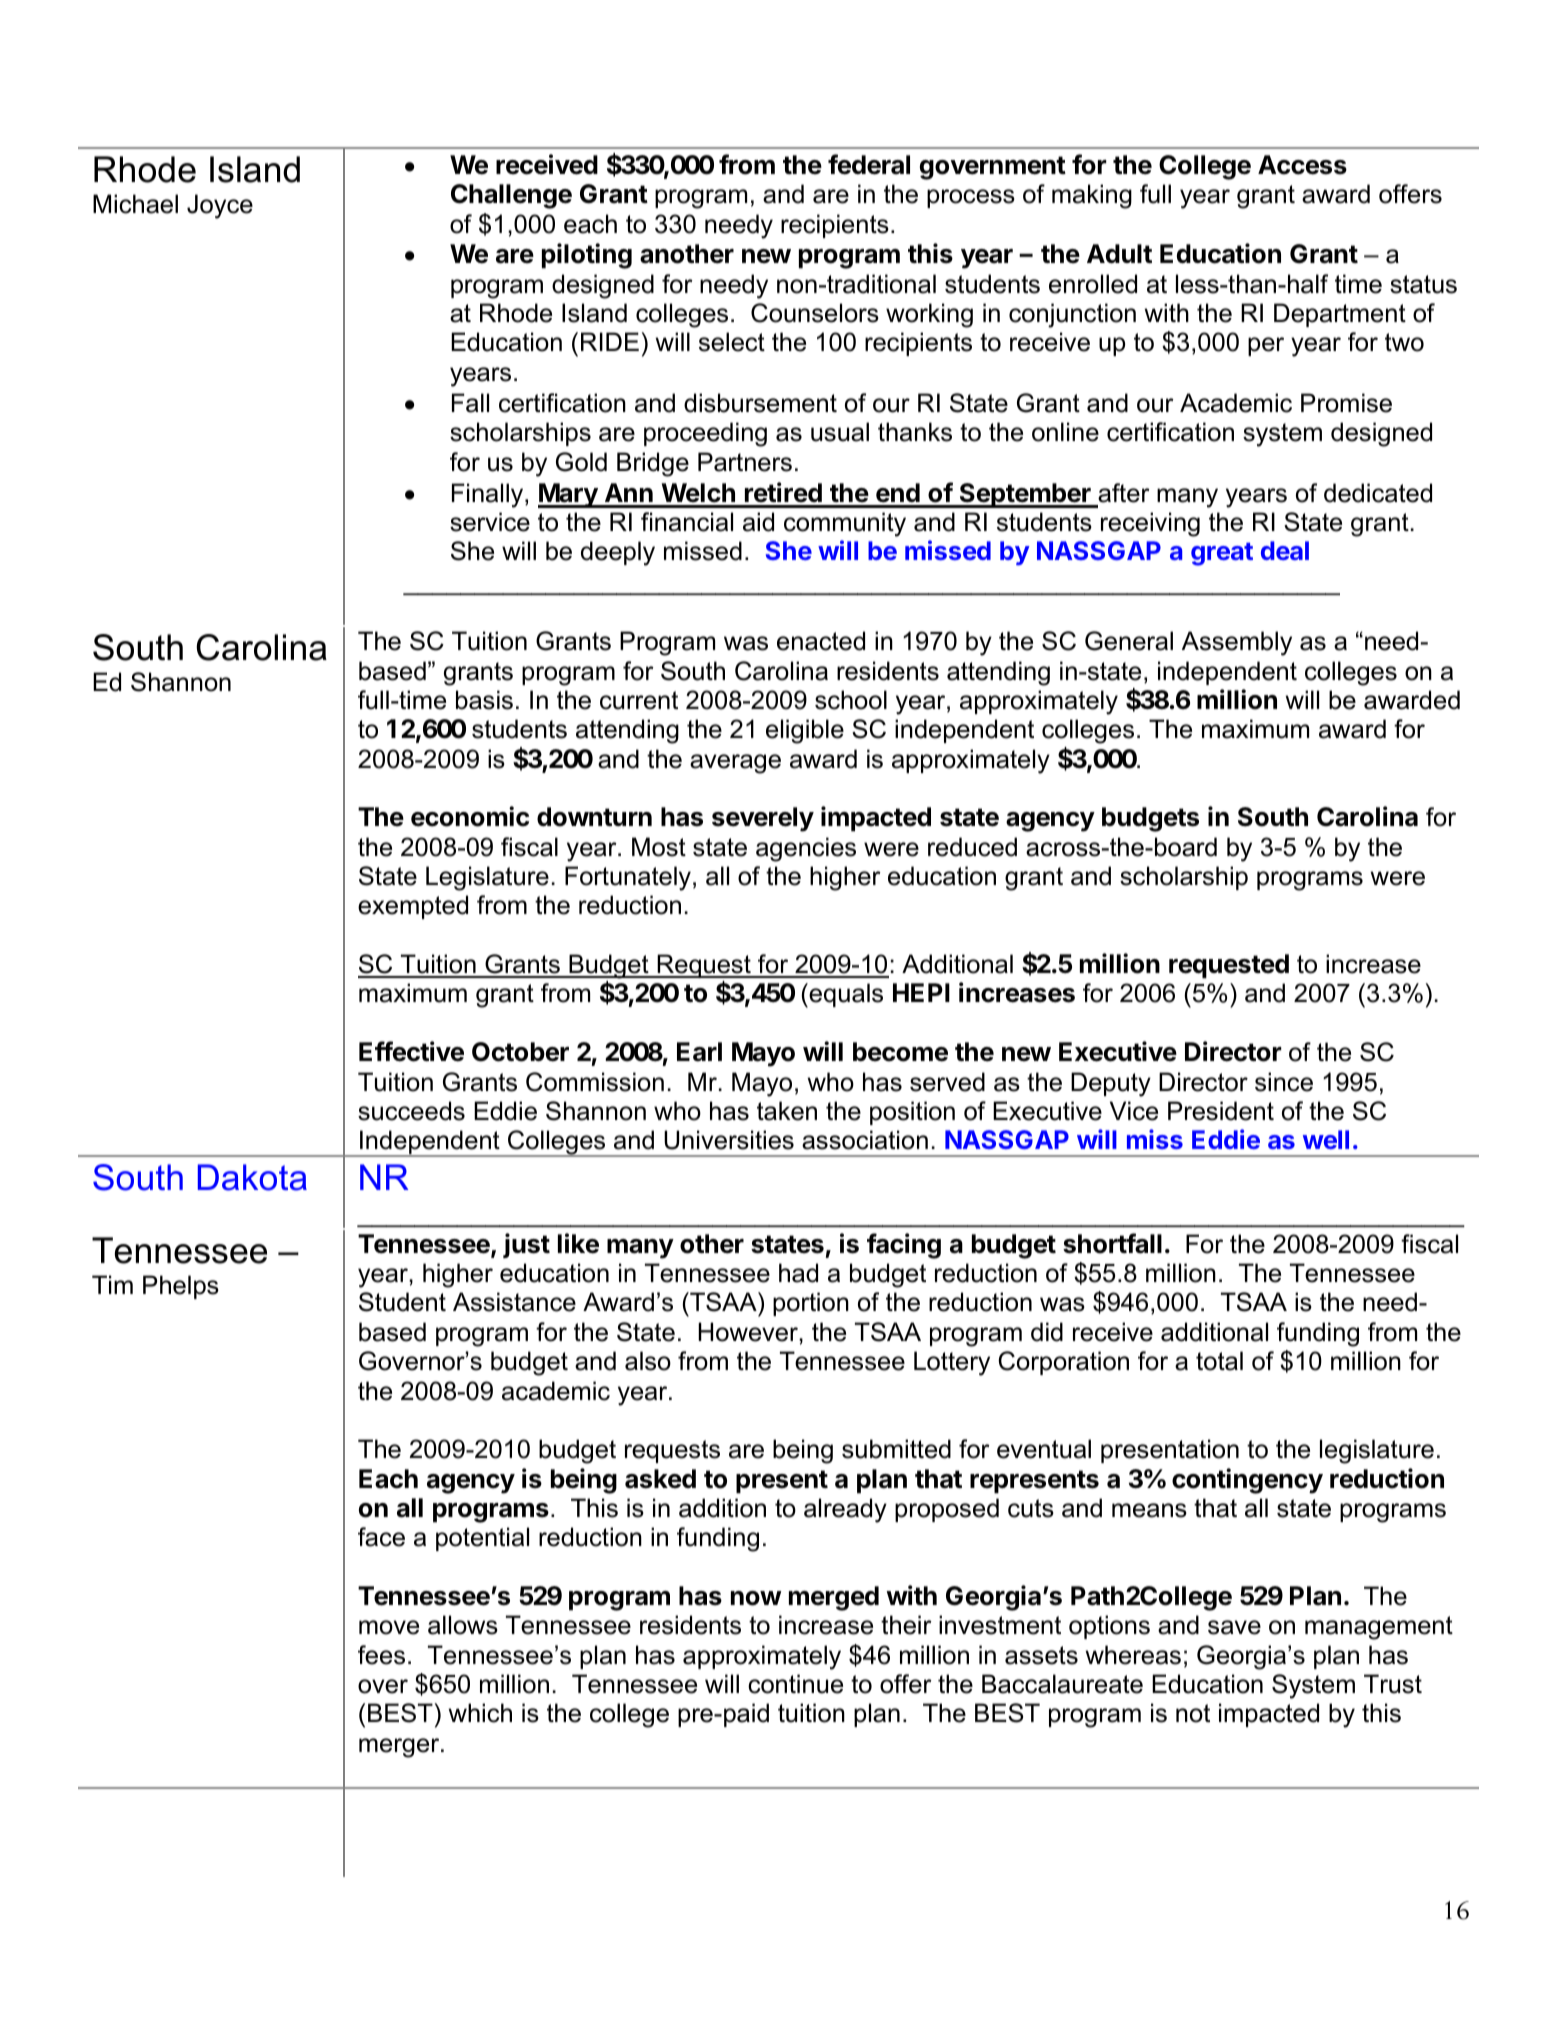  Describe the element at coordinates (381, 1655) in the document. I see `fees` at that location.
